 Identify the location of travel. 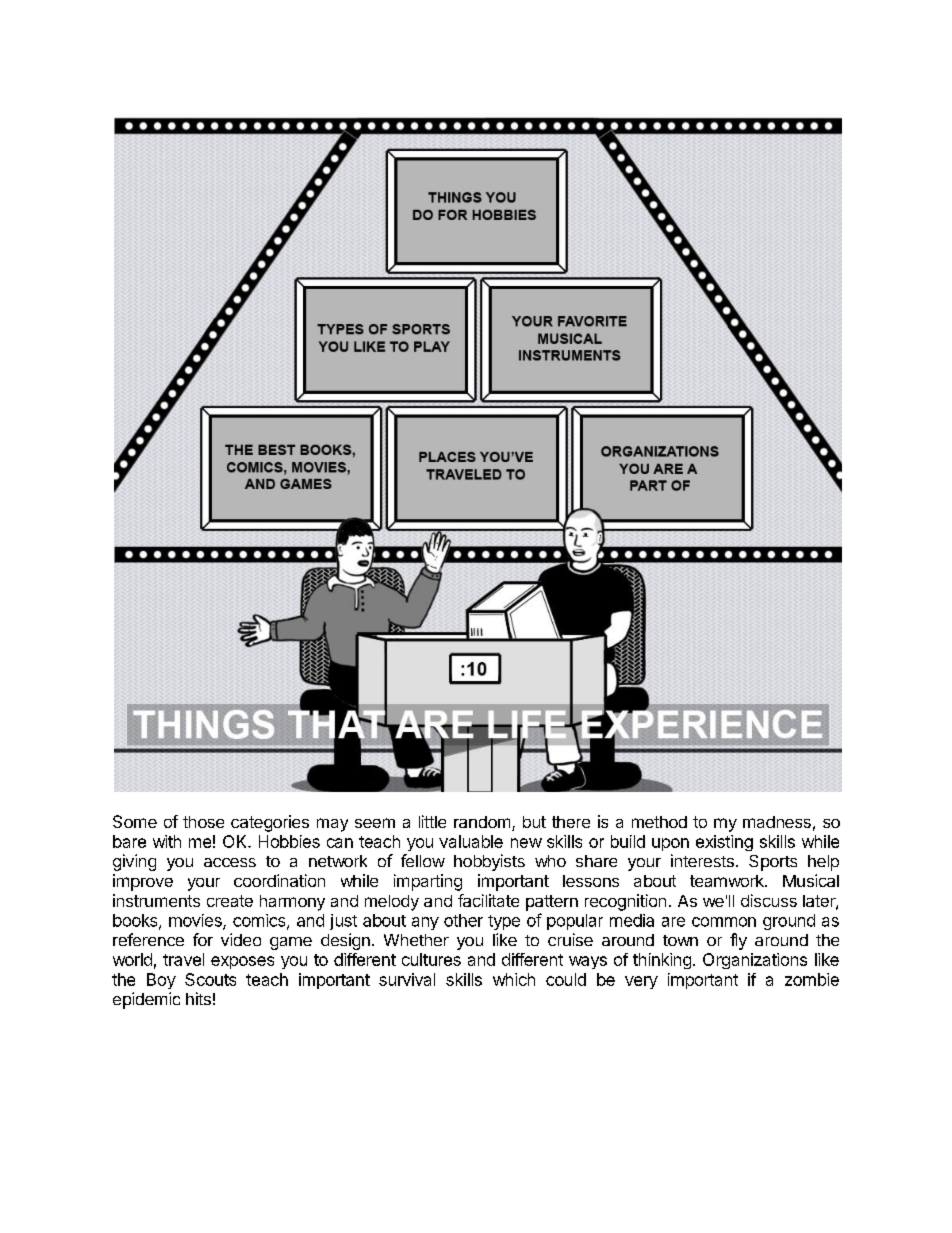
(183, 959).
